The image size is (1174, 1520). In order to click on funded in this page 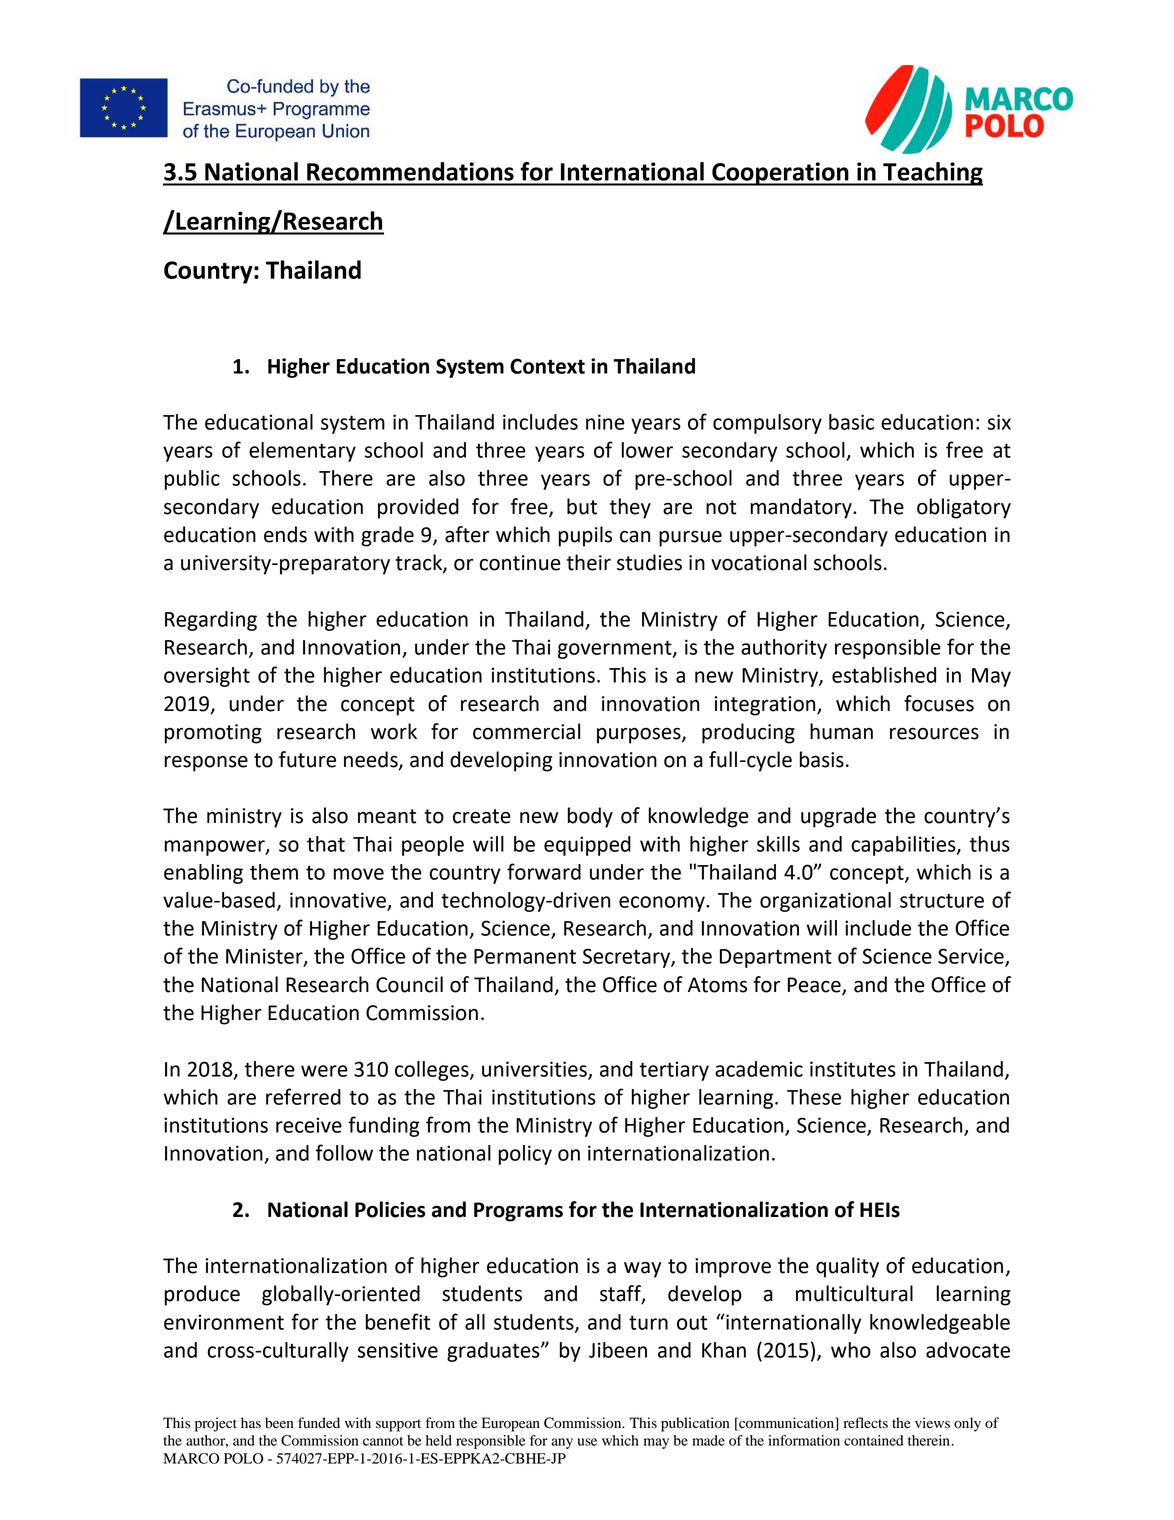, I will do `click(319, 1423)`.
